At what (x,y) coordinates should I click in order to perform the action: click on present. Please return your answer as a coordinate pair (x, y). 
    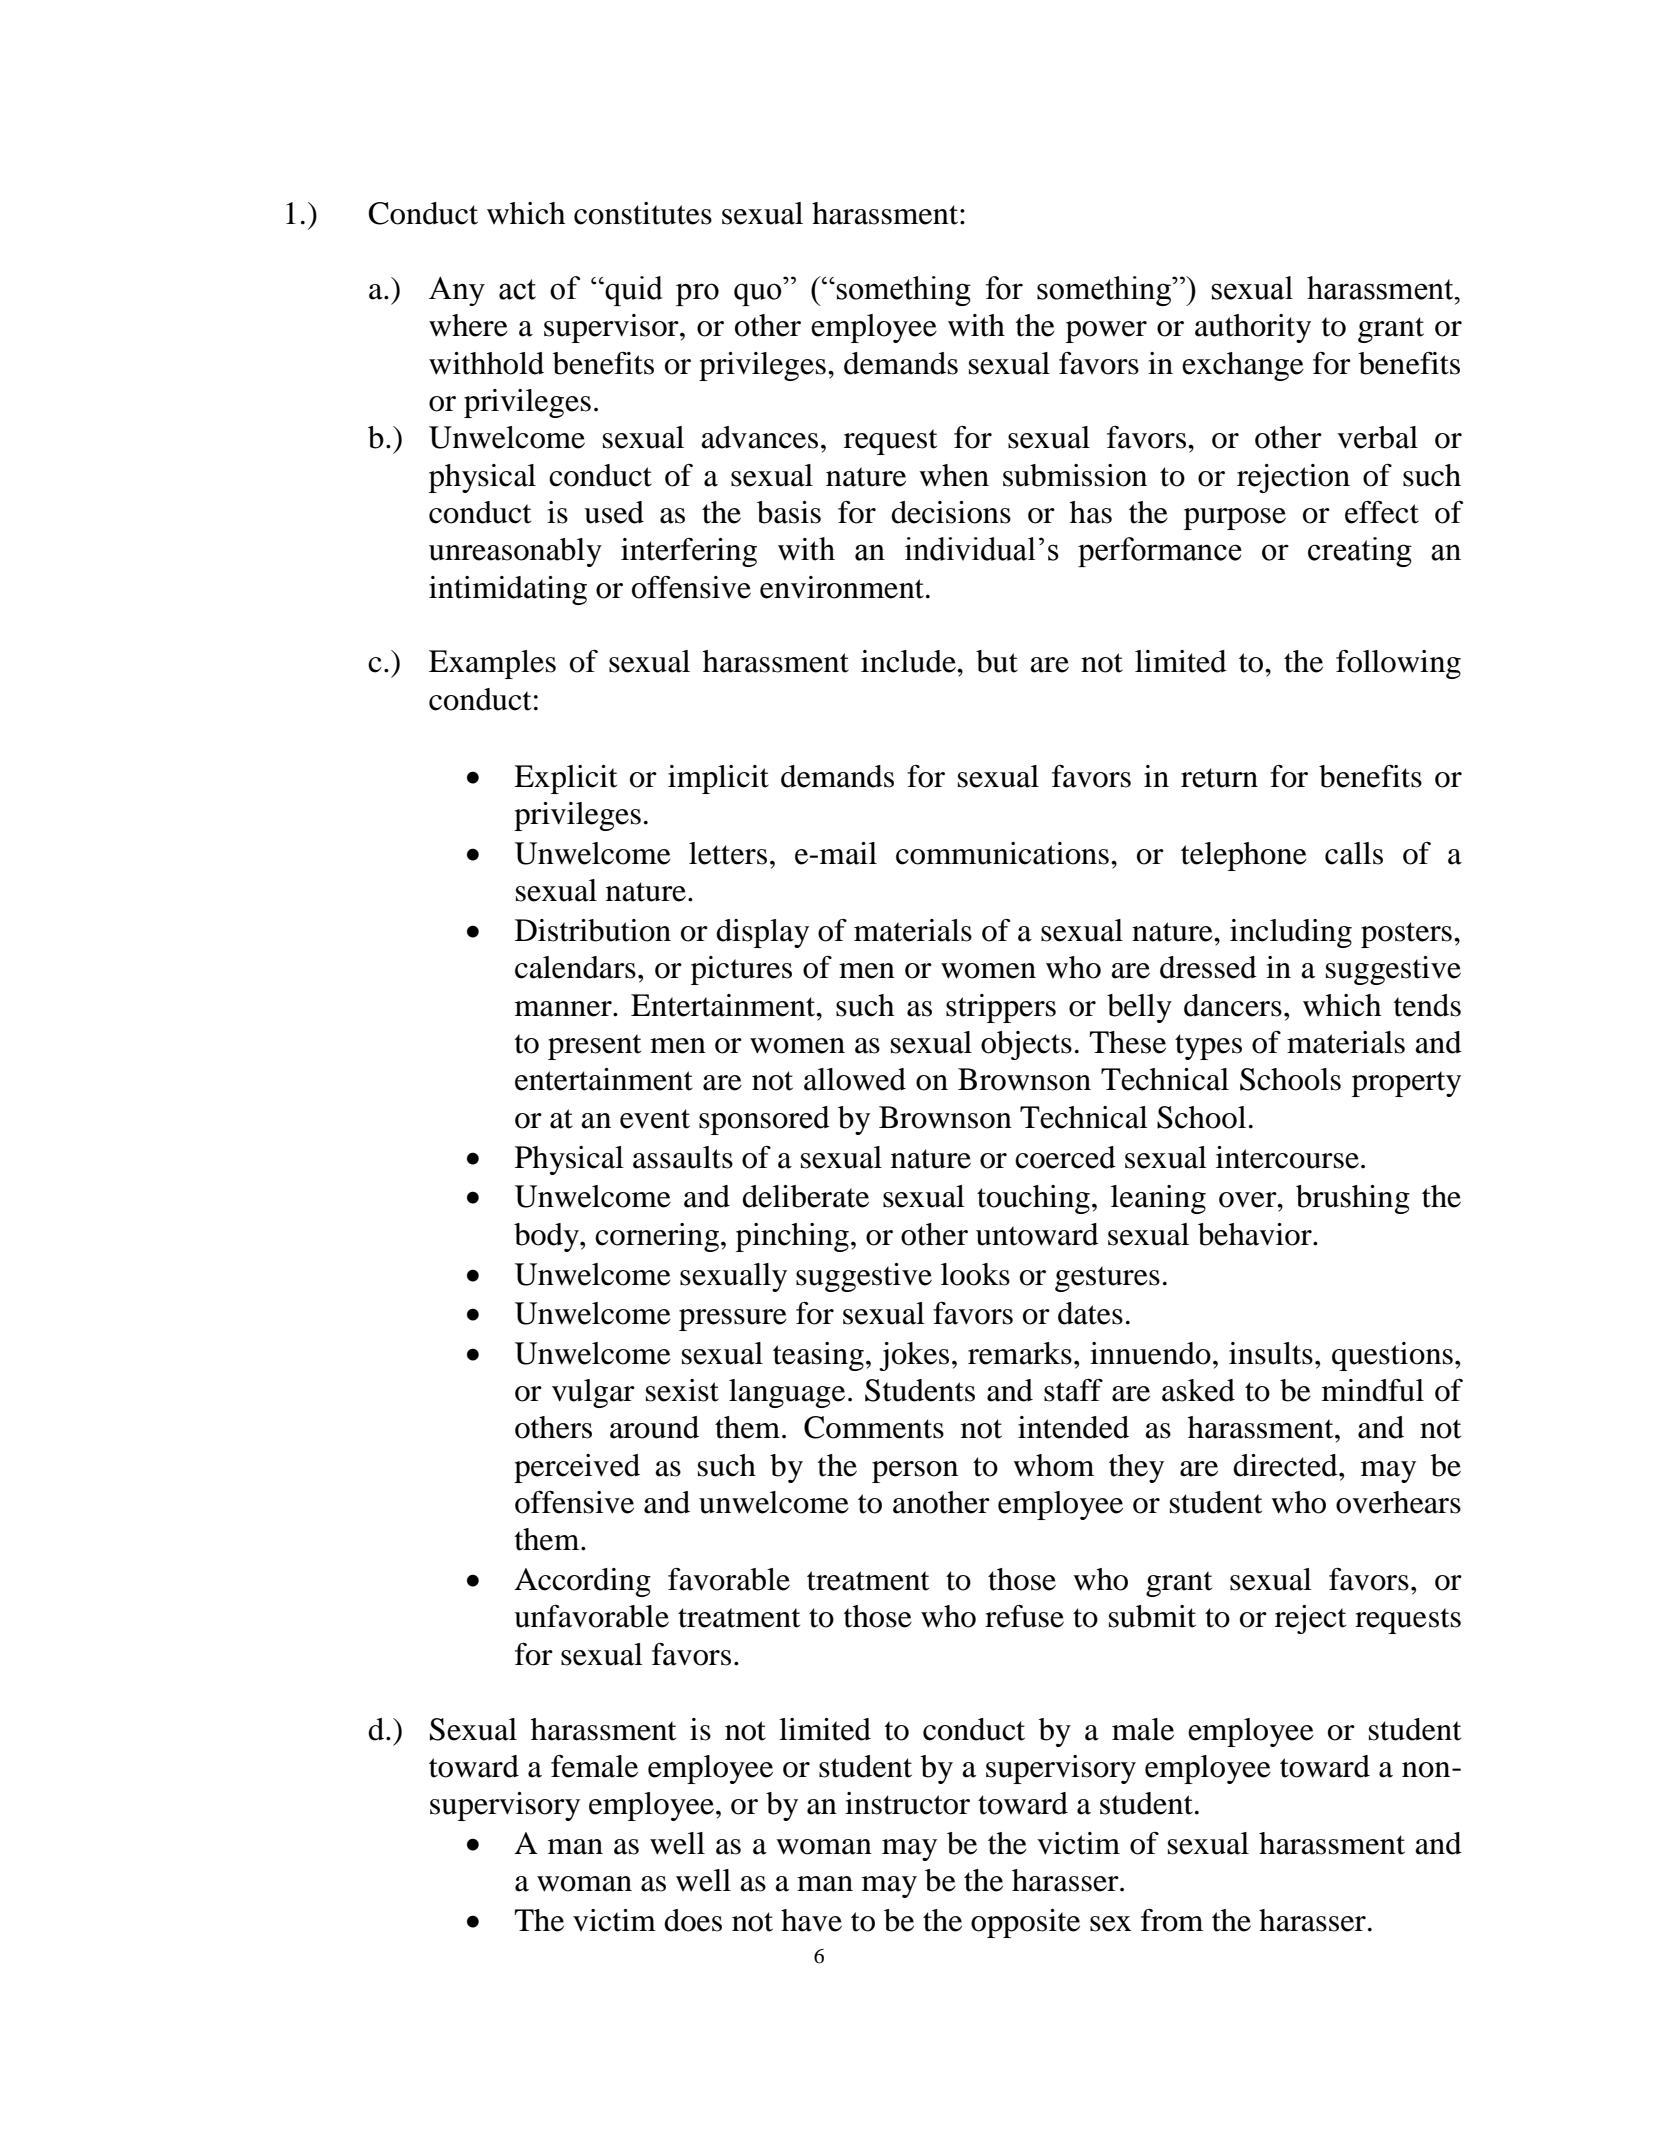
    Looking at the image, I should click on (594, 1047).
